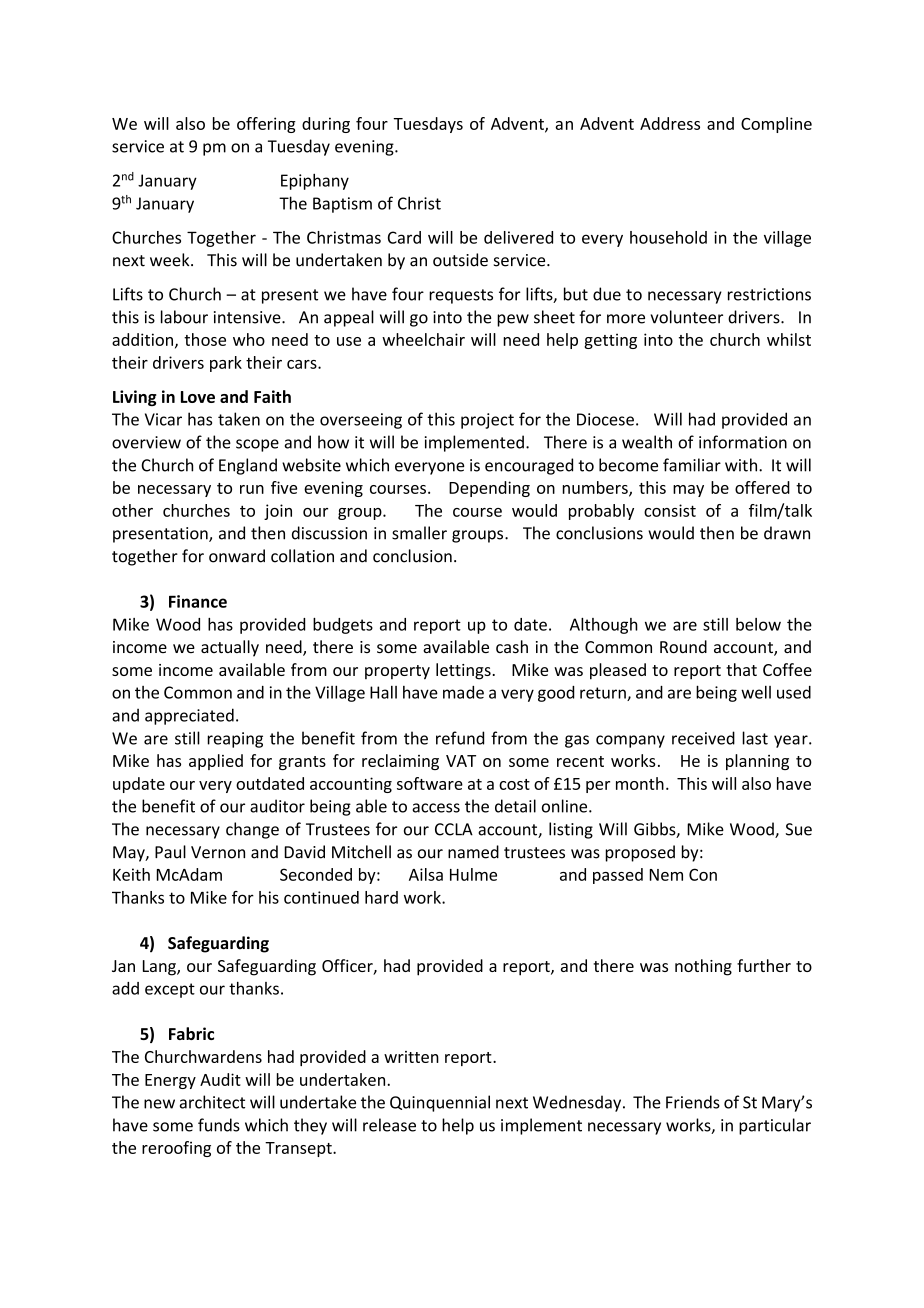 This screenshot has width=924, height=1308. What do you see at coordinates (248, 466) in the screenshot?
I see `England` at bounding box center [248, 466].
